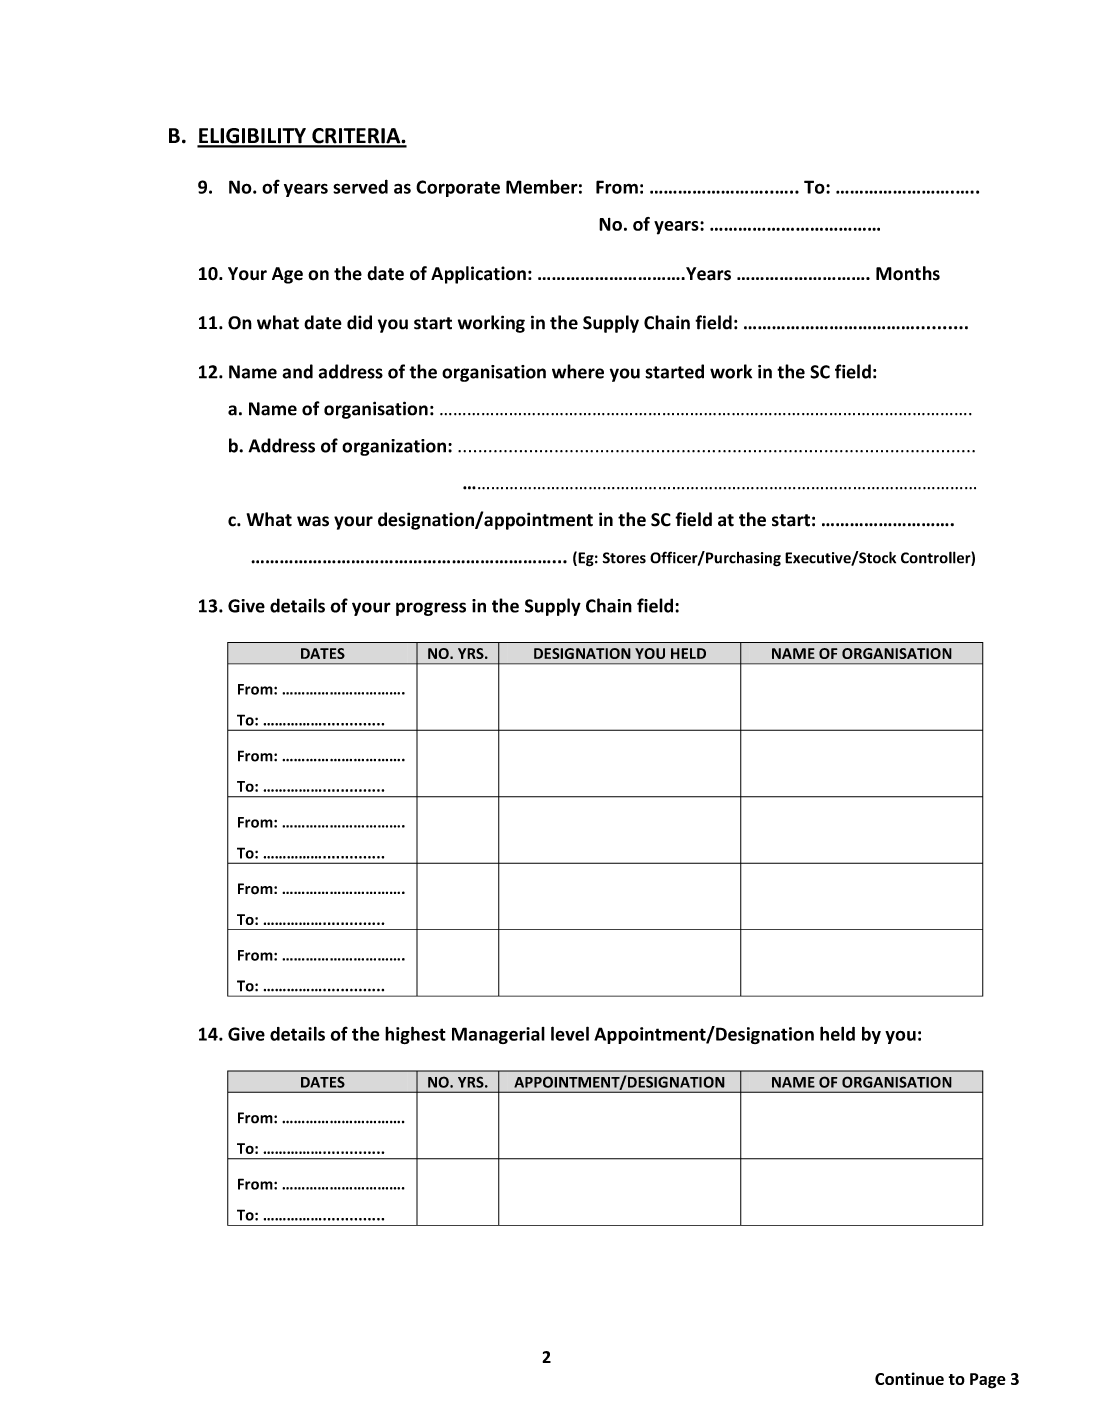 The height and width of the screenshot is (1416, 1094). I want to click on served, so click(360, 186).
